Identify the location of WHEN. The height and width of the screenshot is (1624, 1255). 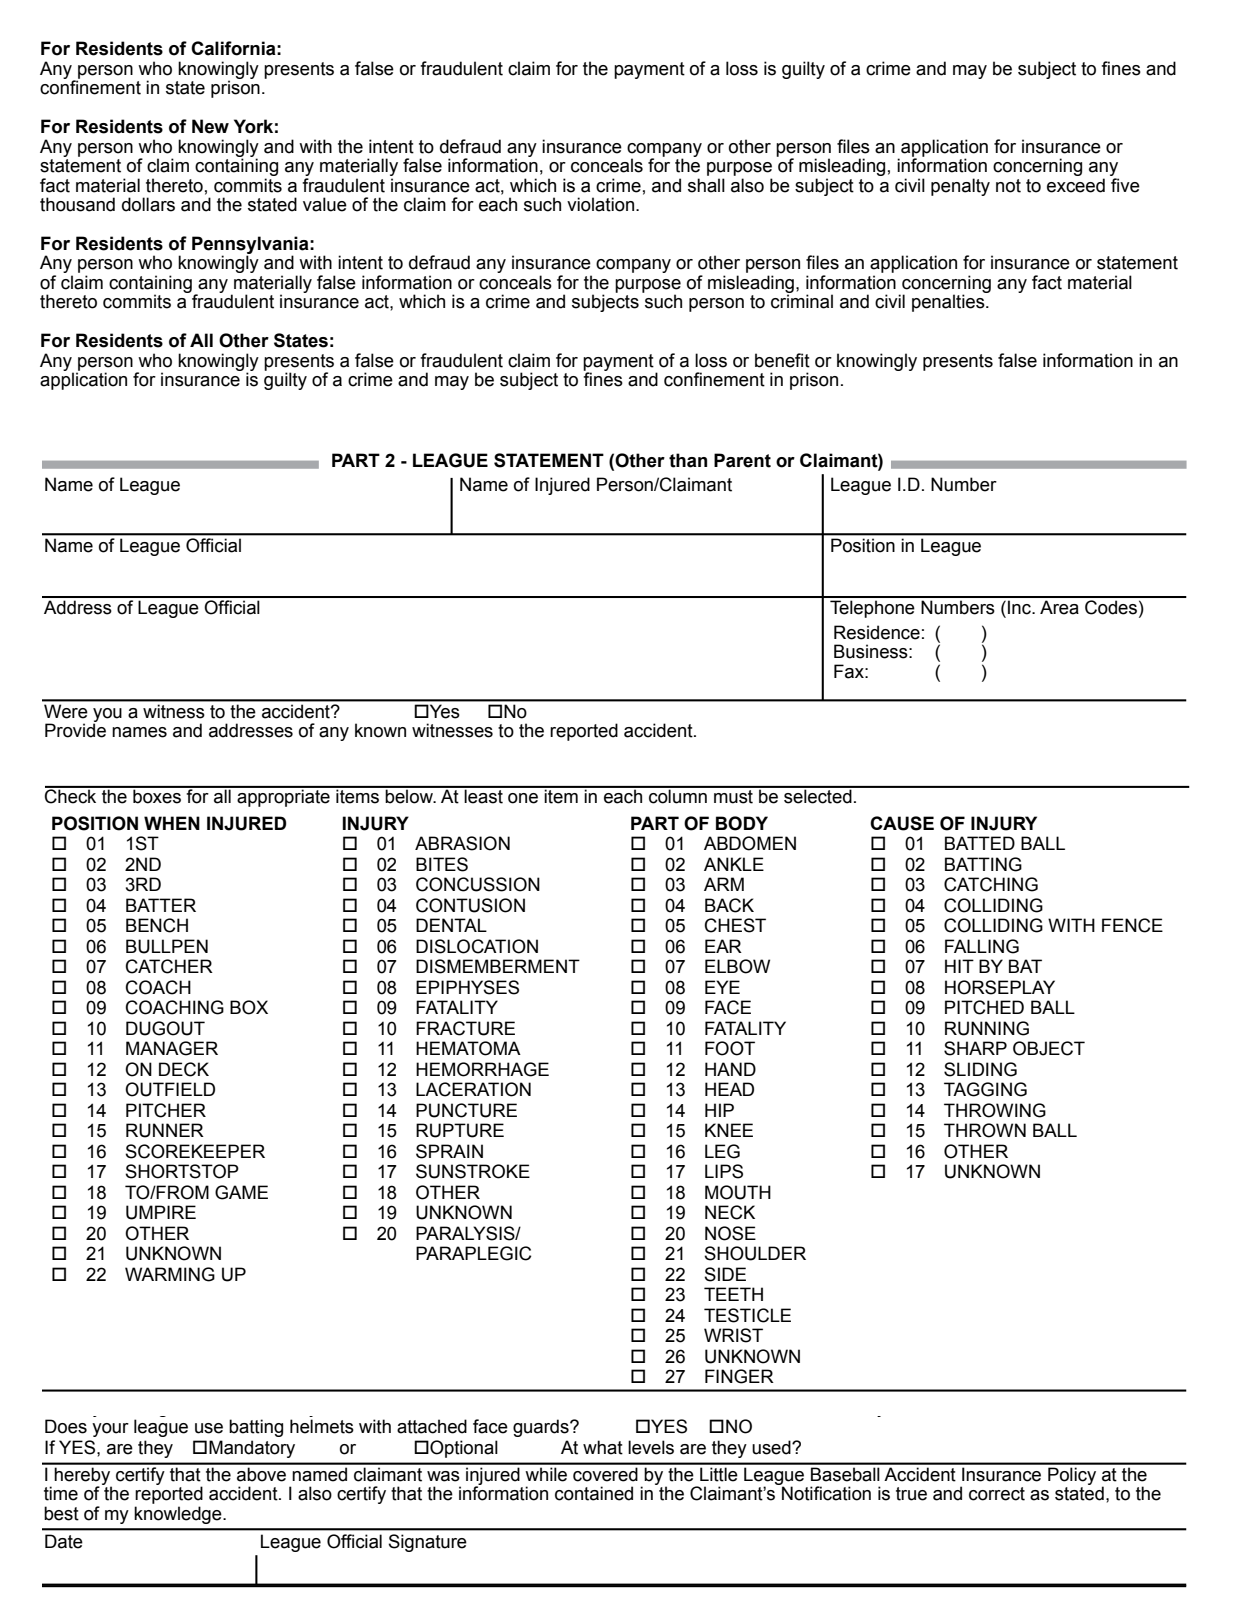
(172, 823).
